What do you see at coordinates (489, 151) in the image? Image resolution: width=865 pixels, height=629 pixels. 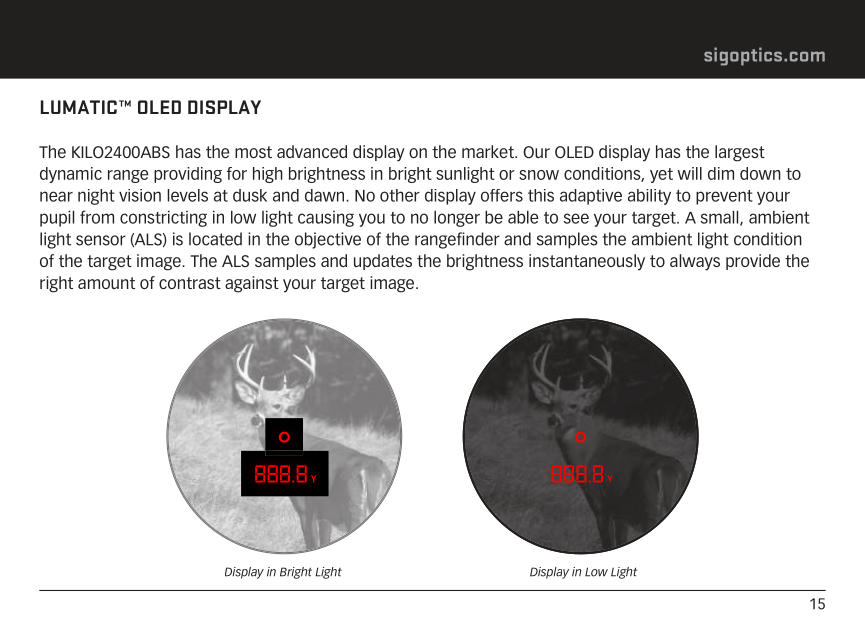 I see `market` at bounding box center [489, 151].
